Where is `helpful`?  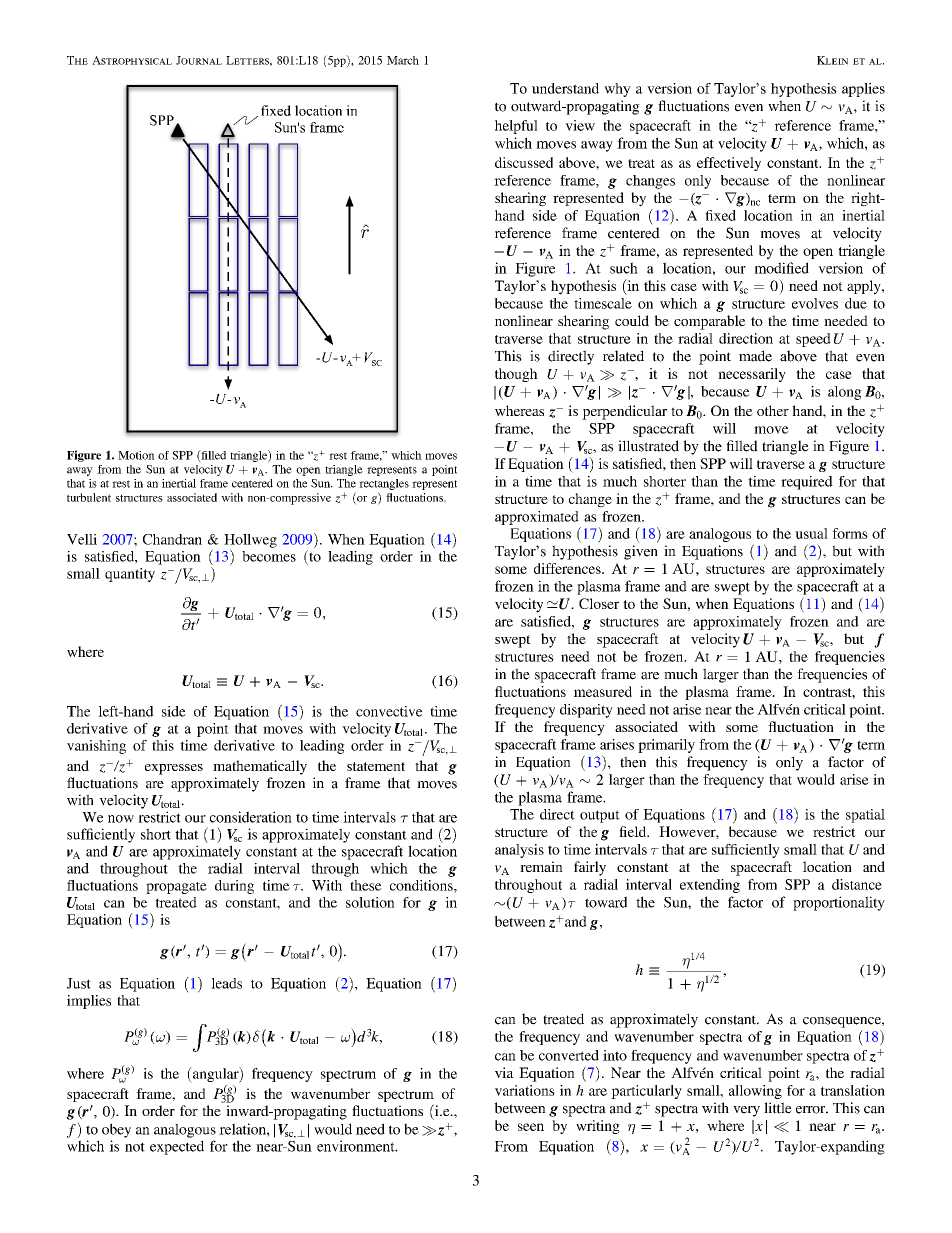
helpful is located at coordinates (516, 127).
